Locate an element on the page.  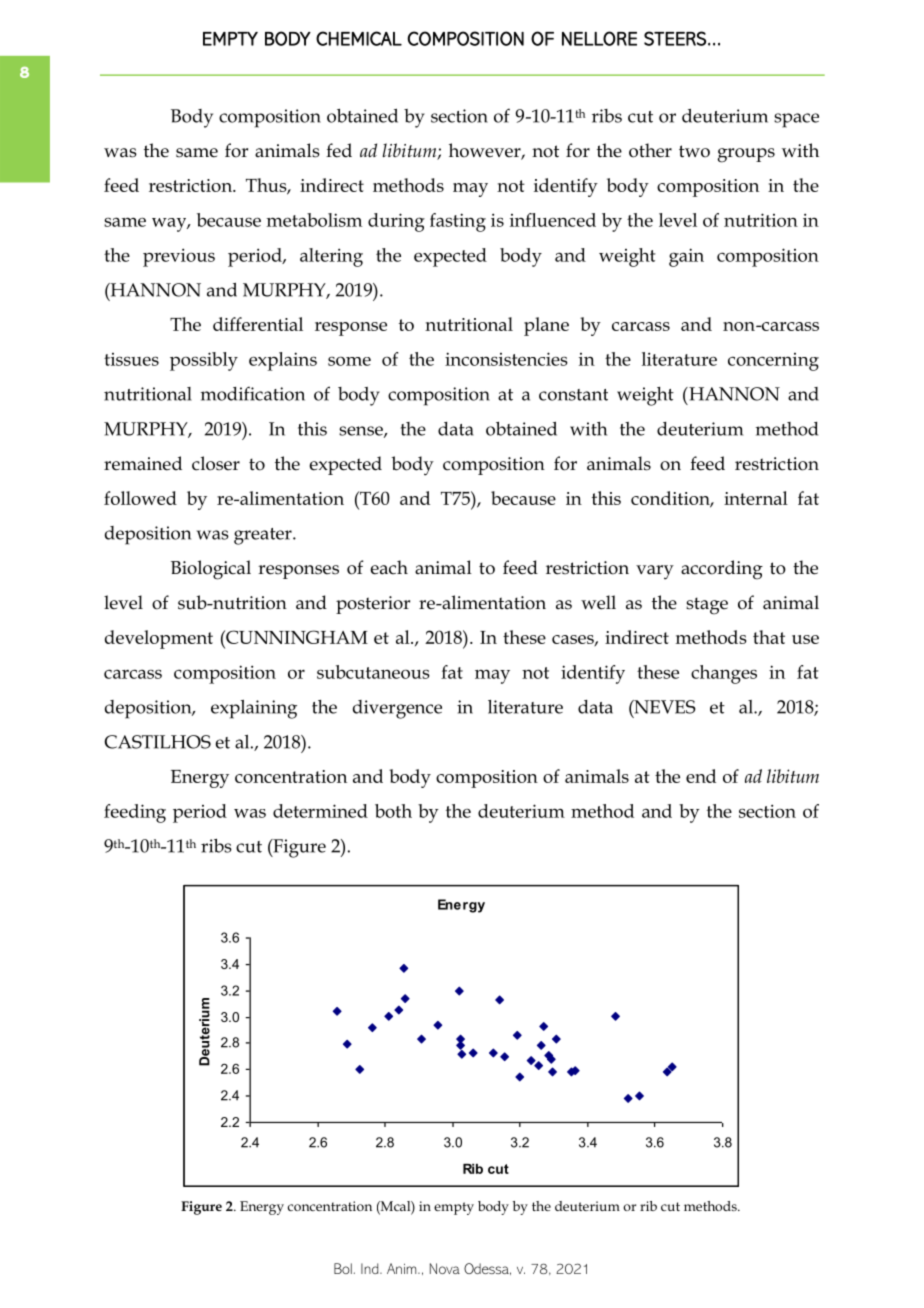
fed is located at coordinates (339, 150).
